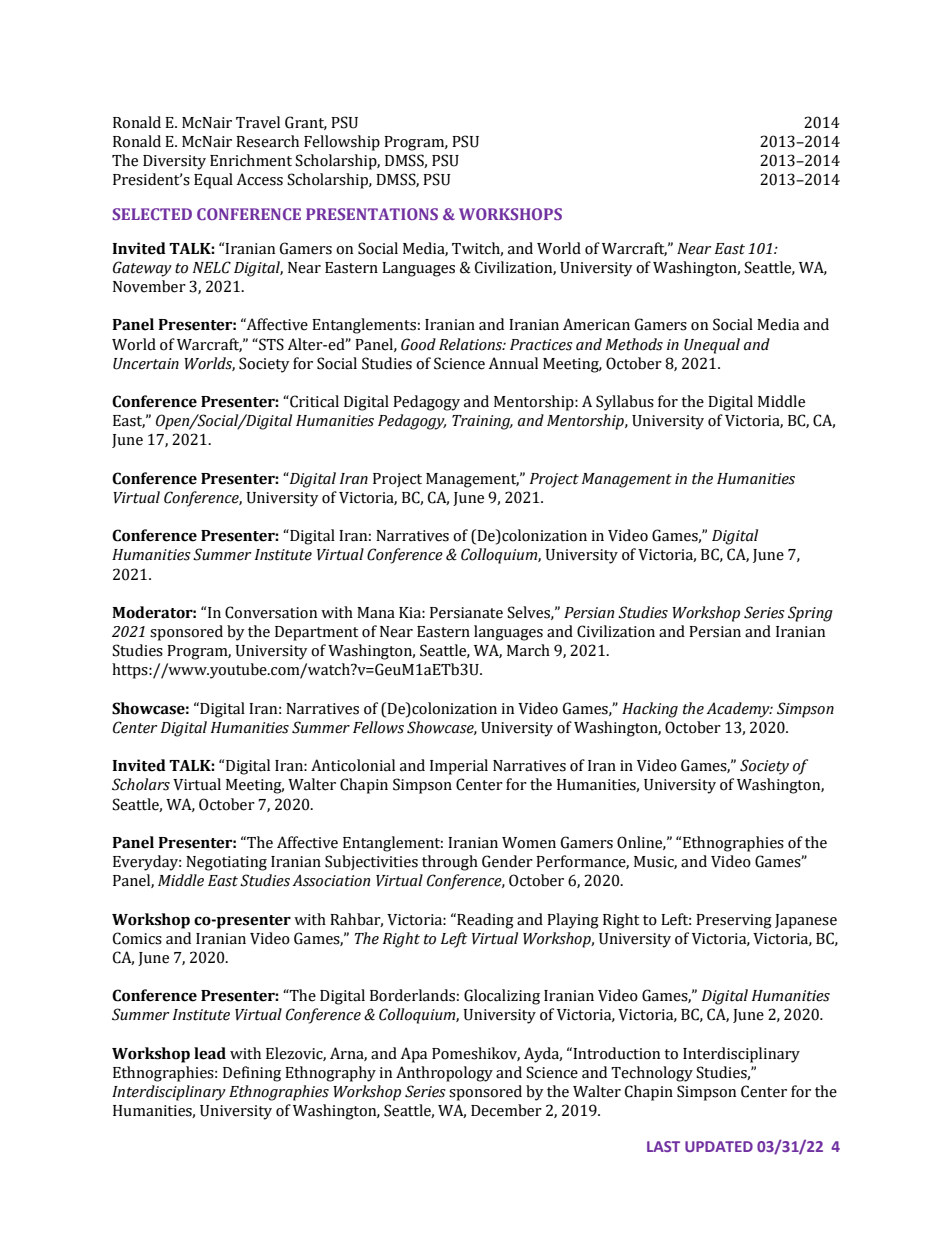 The height and width of the screenshot is (1233, 952). I want to click on Defining, so click(252, 1074).
